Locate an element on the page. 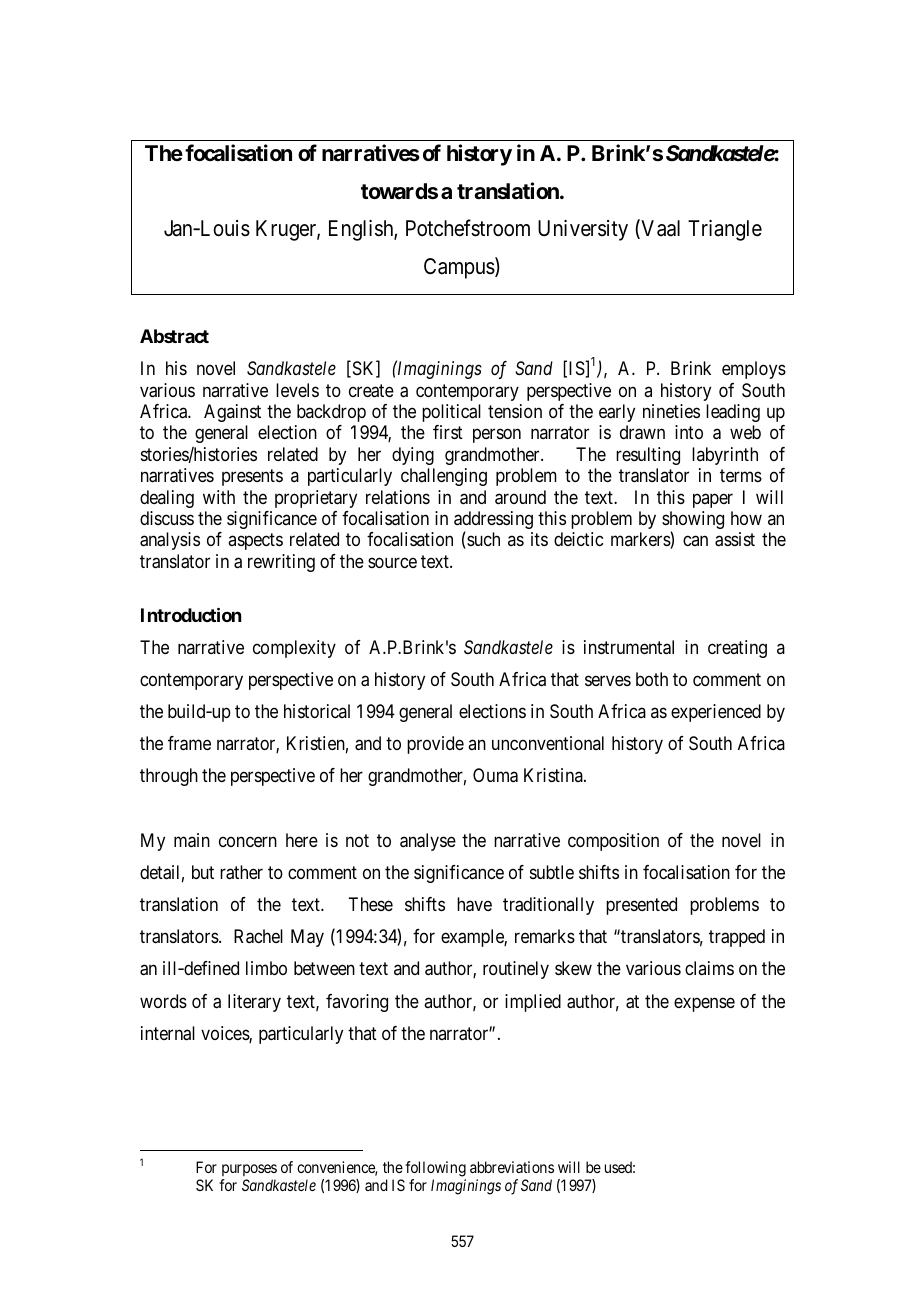  internal is located at coordinates (168, 1033).
